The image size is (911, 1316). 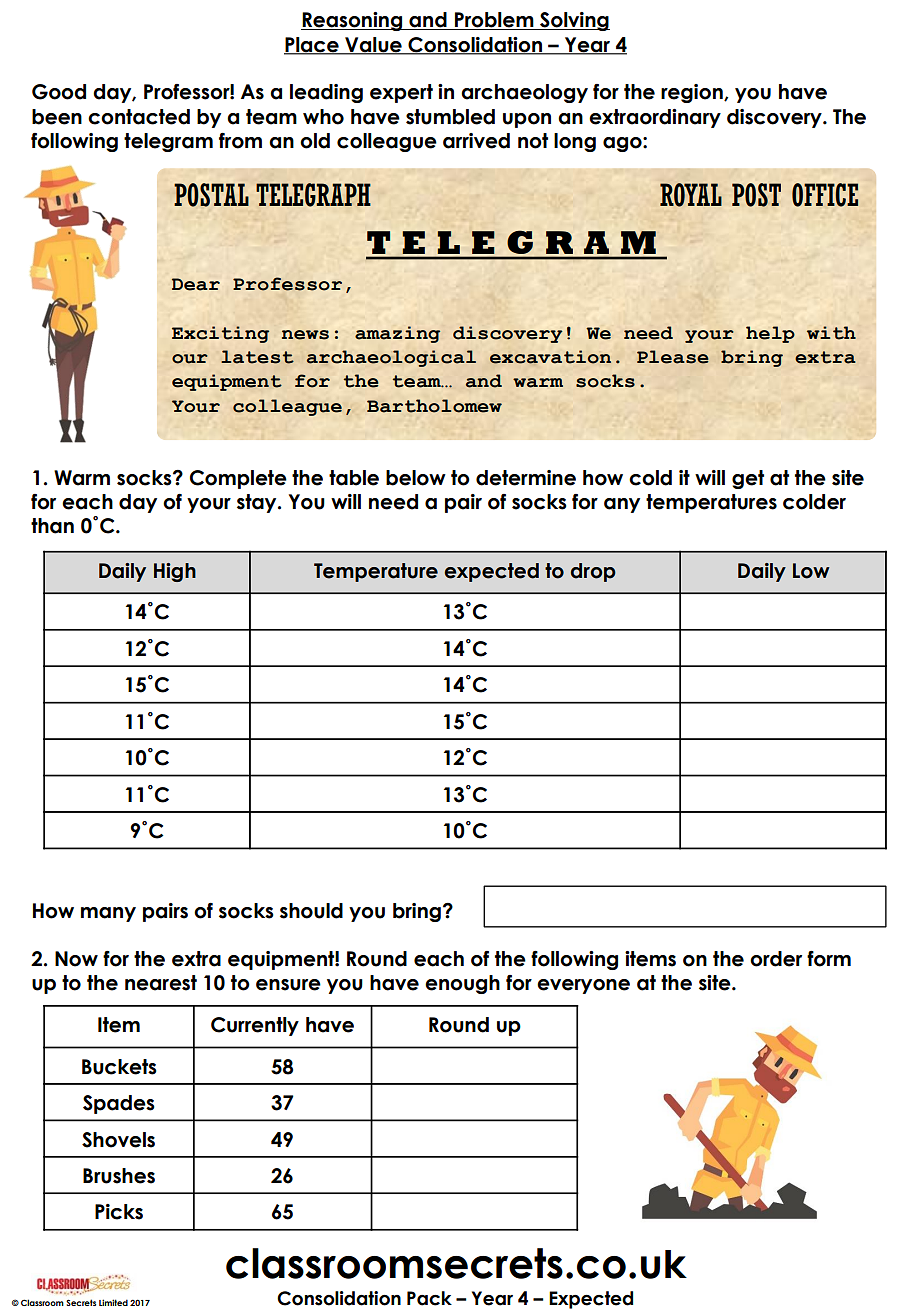 What do you see at coordinates (748, 479) in the screenshot?
I see `get` at bounding box center [748, 479].
